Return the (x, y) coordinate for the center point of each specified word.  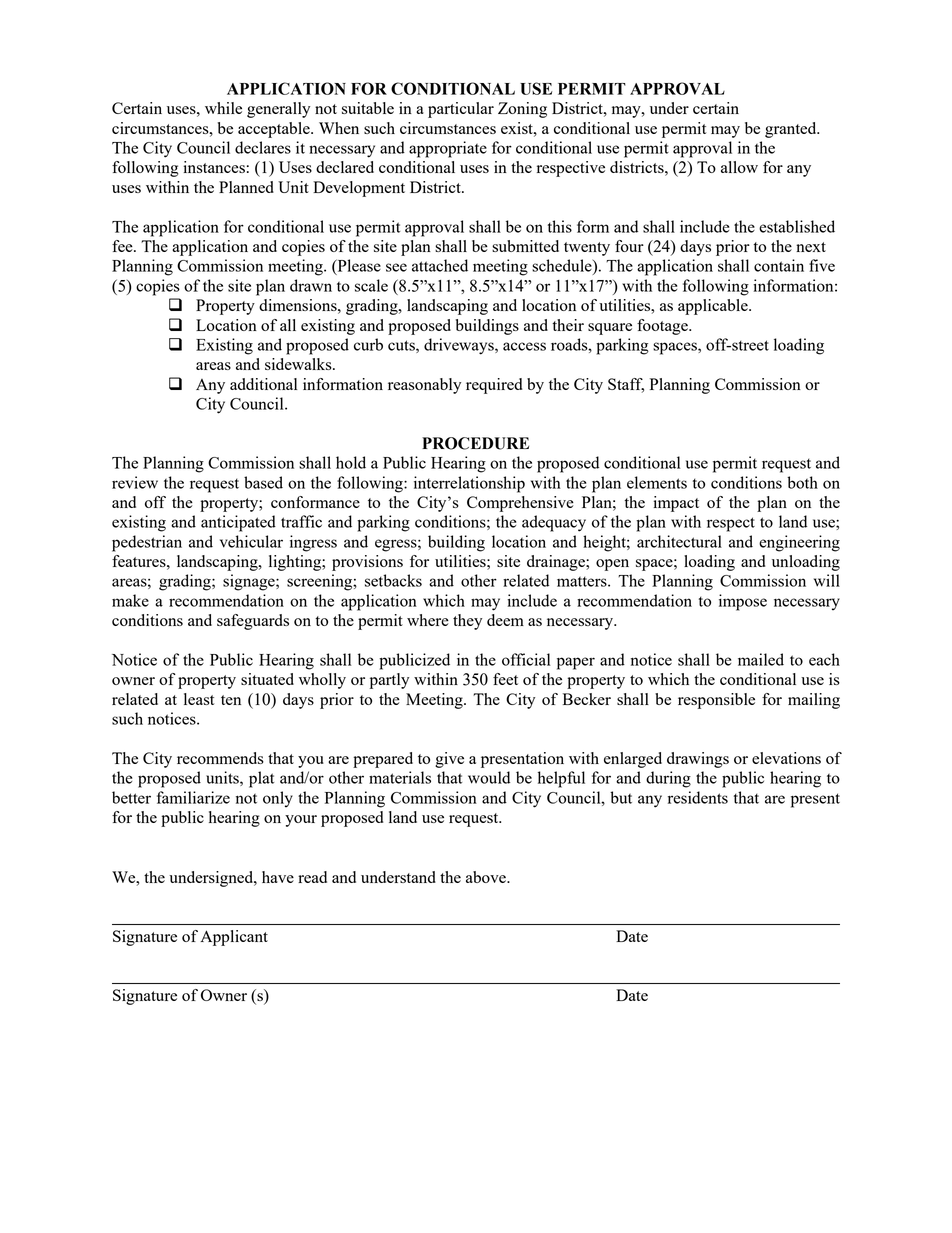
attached (440, 265)
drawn (311, 285)
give (449, 760)
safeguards (253, 622)
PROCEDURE (475, 443)
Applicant (234, 938)
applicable (714, 307)
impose (743, 602)
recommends (220, 758)
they (467, 622)
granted (792, 130)
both (802, 482)
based (263, 482)
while (223, 108)
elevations (786, 758)
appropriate (448, 149)
